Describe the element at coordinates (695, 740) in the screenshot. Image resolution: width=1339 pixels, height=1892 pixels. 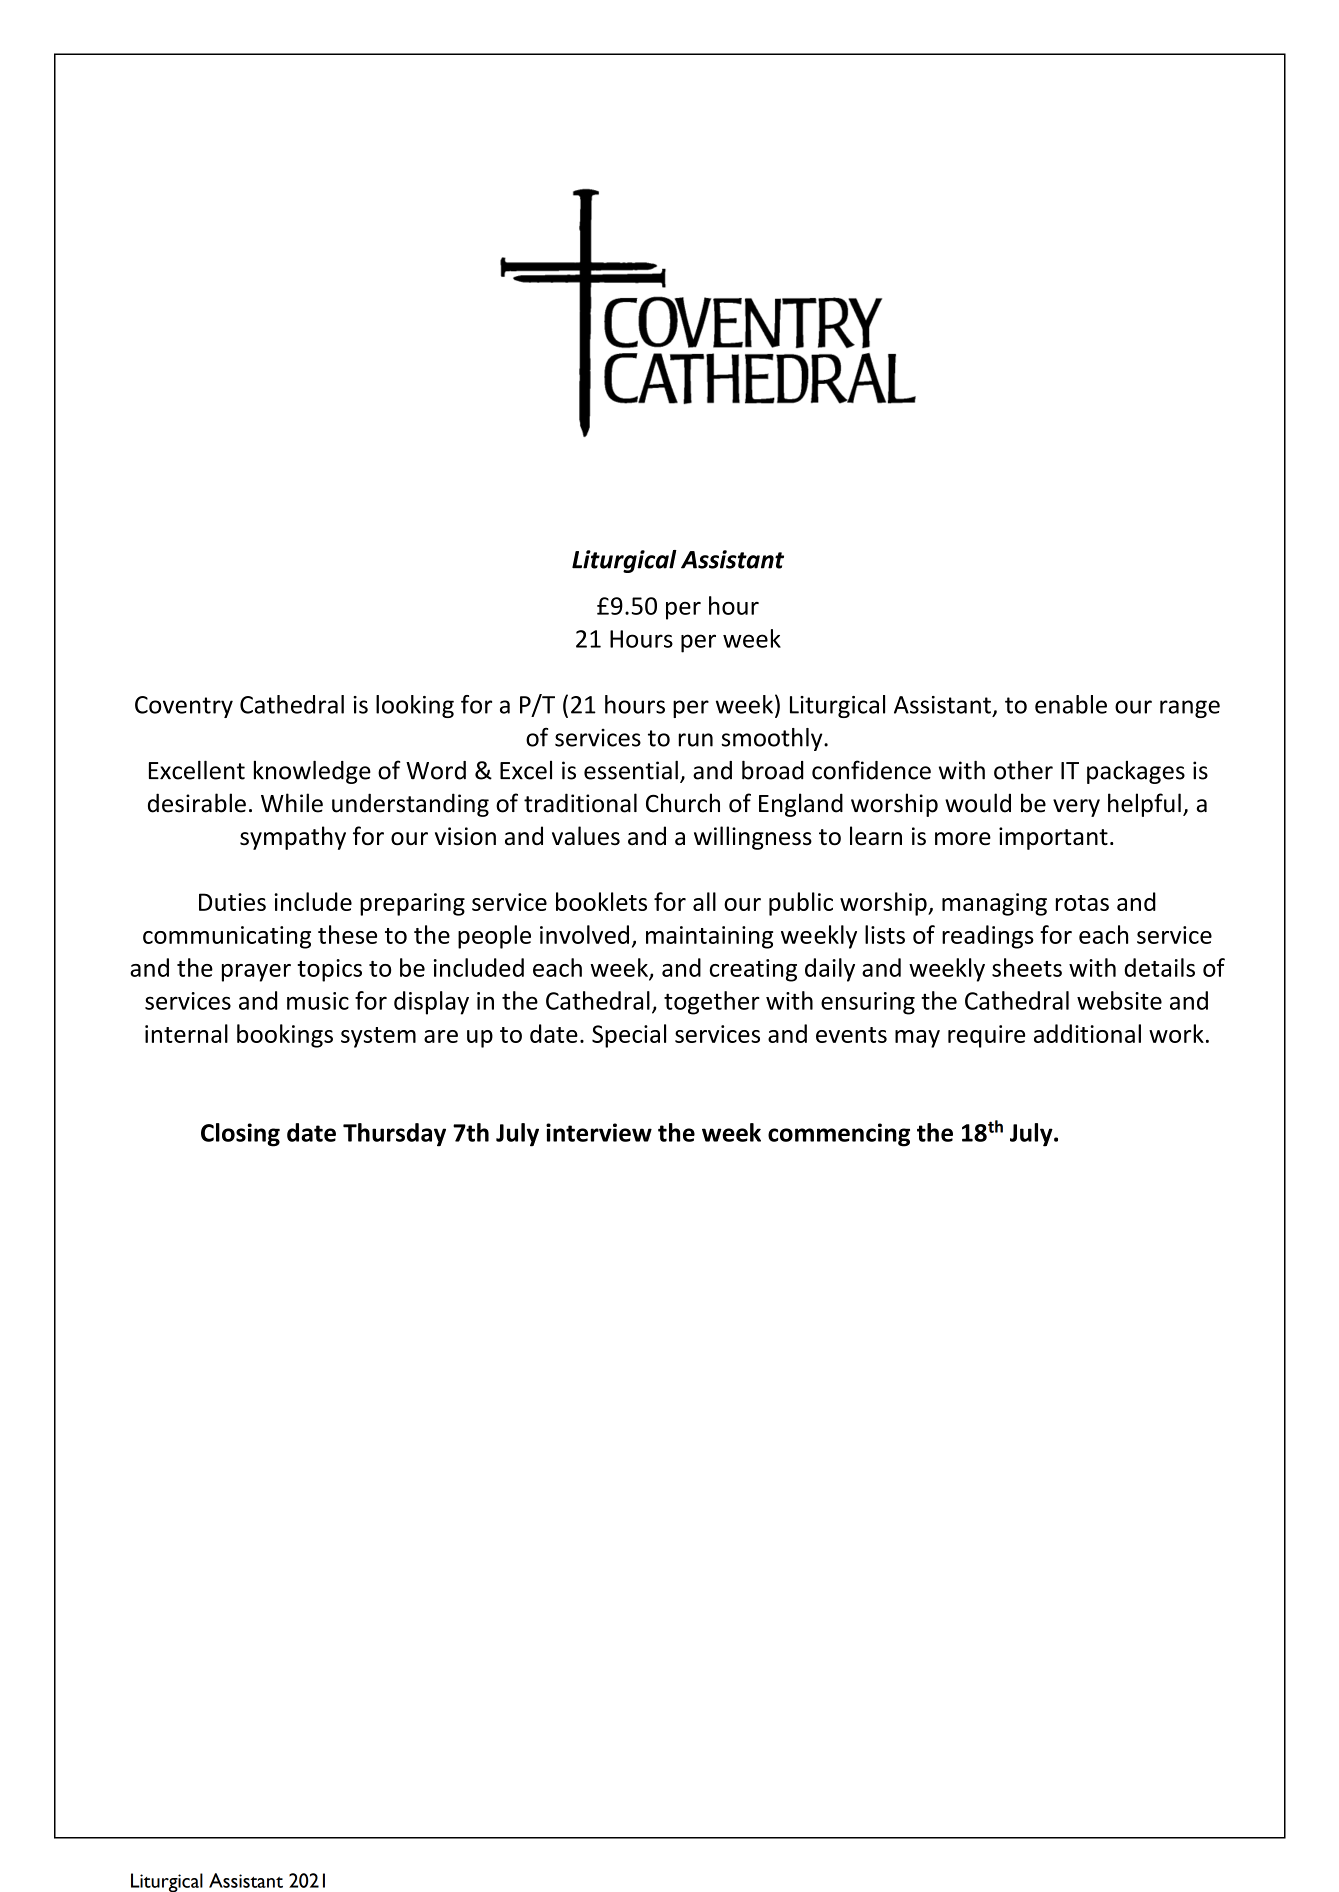
I see `run` at that location.
